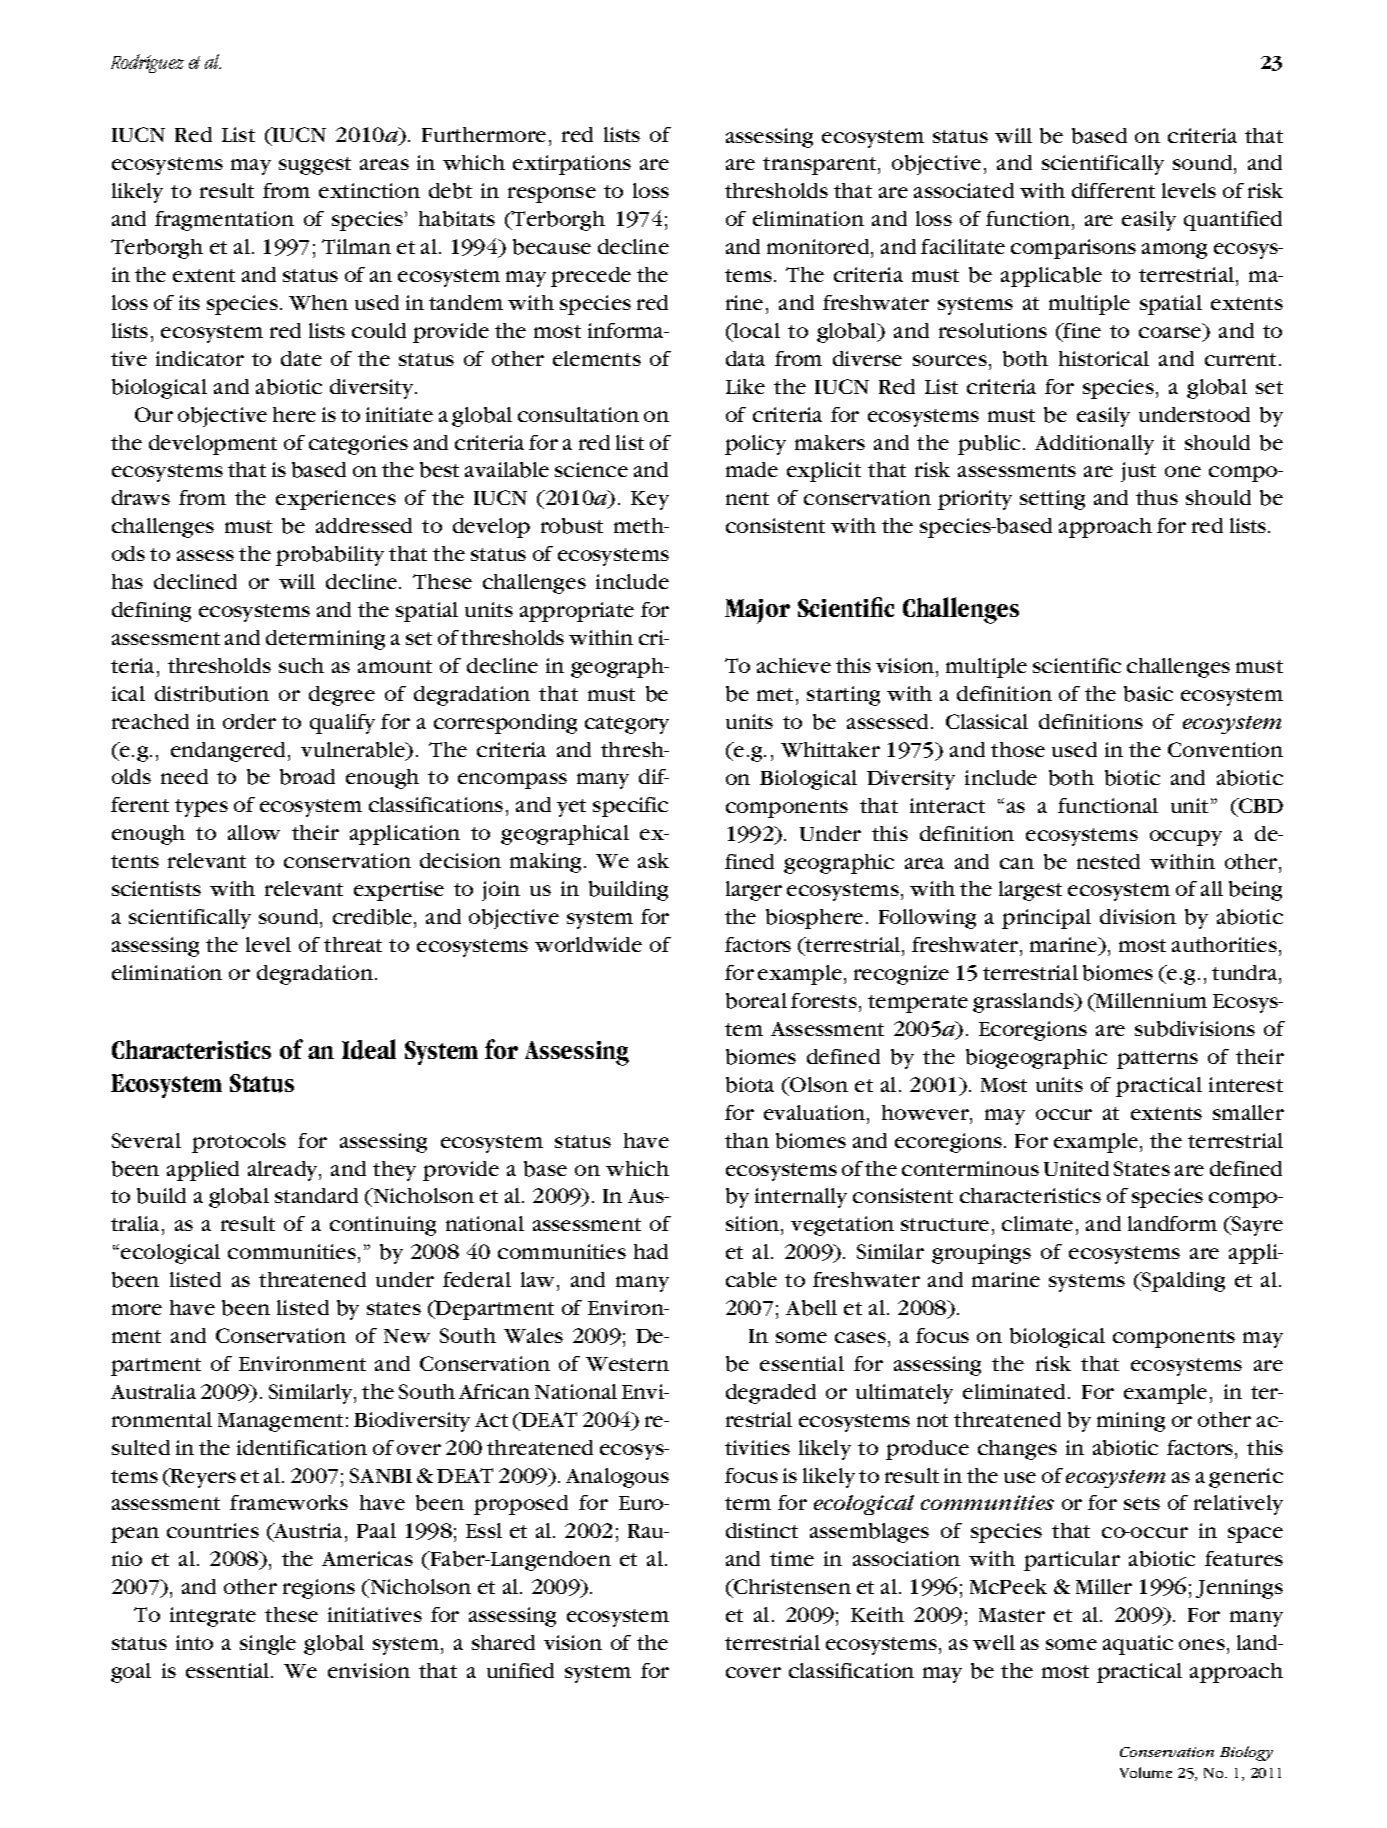 Image resolution: width=1387 pixels, height=1828 pixels. What do you see at coordinates (315, 166) in the screenshot?
I see `suggest` at bounding box center [315, 166].
